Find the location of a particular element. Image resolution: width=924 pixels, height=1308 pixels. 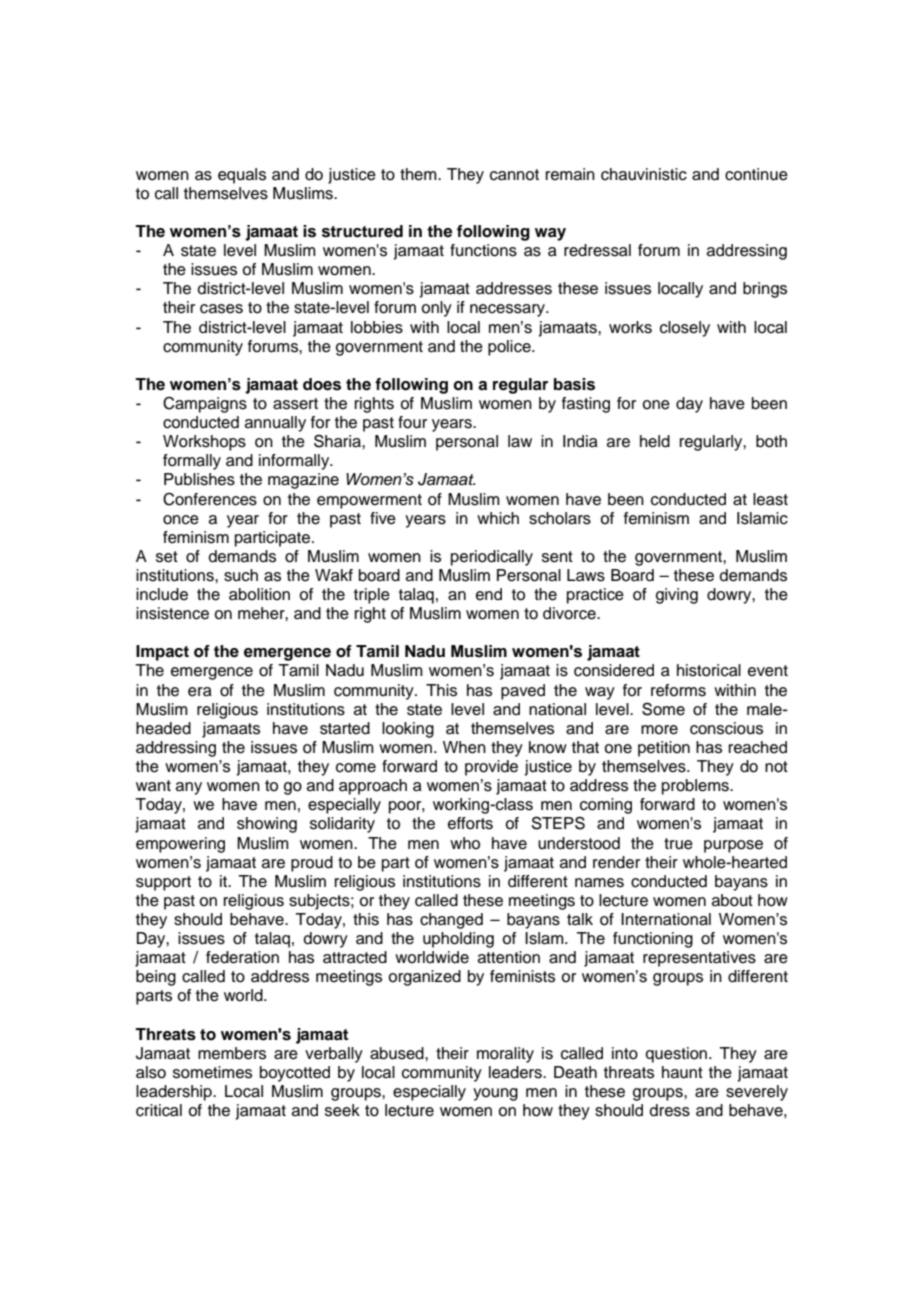

which is located at coordinates (498, 518).
